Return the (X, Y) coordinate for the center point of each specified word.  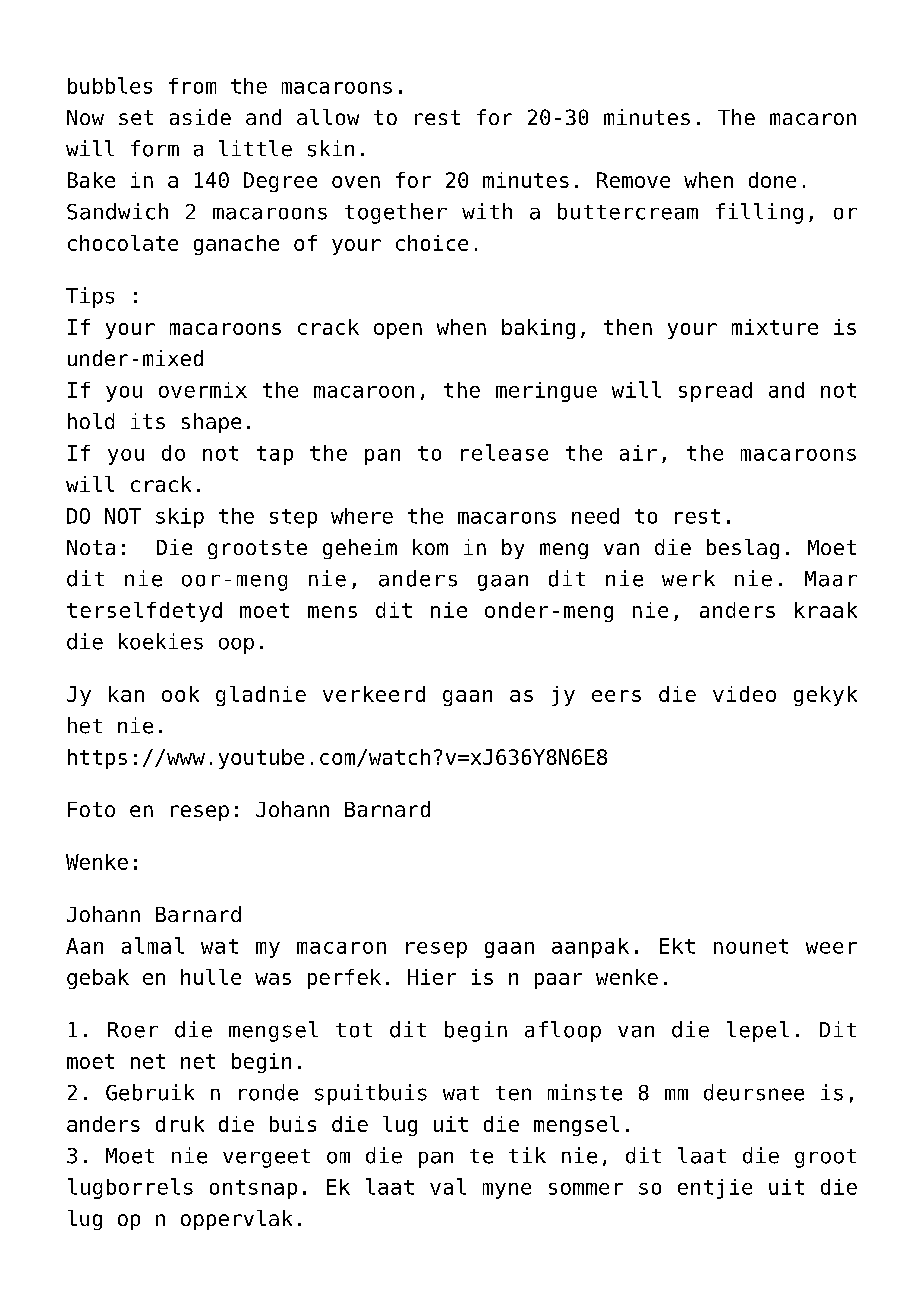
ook (180, 694)
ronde (268, 1092)
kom (430, 547)
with (487, 211)
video (744, 694)
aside (200, 117)
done (772, 180)
